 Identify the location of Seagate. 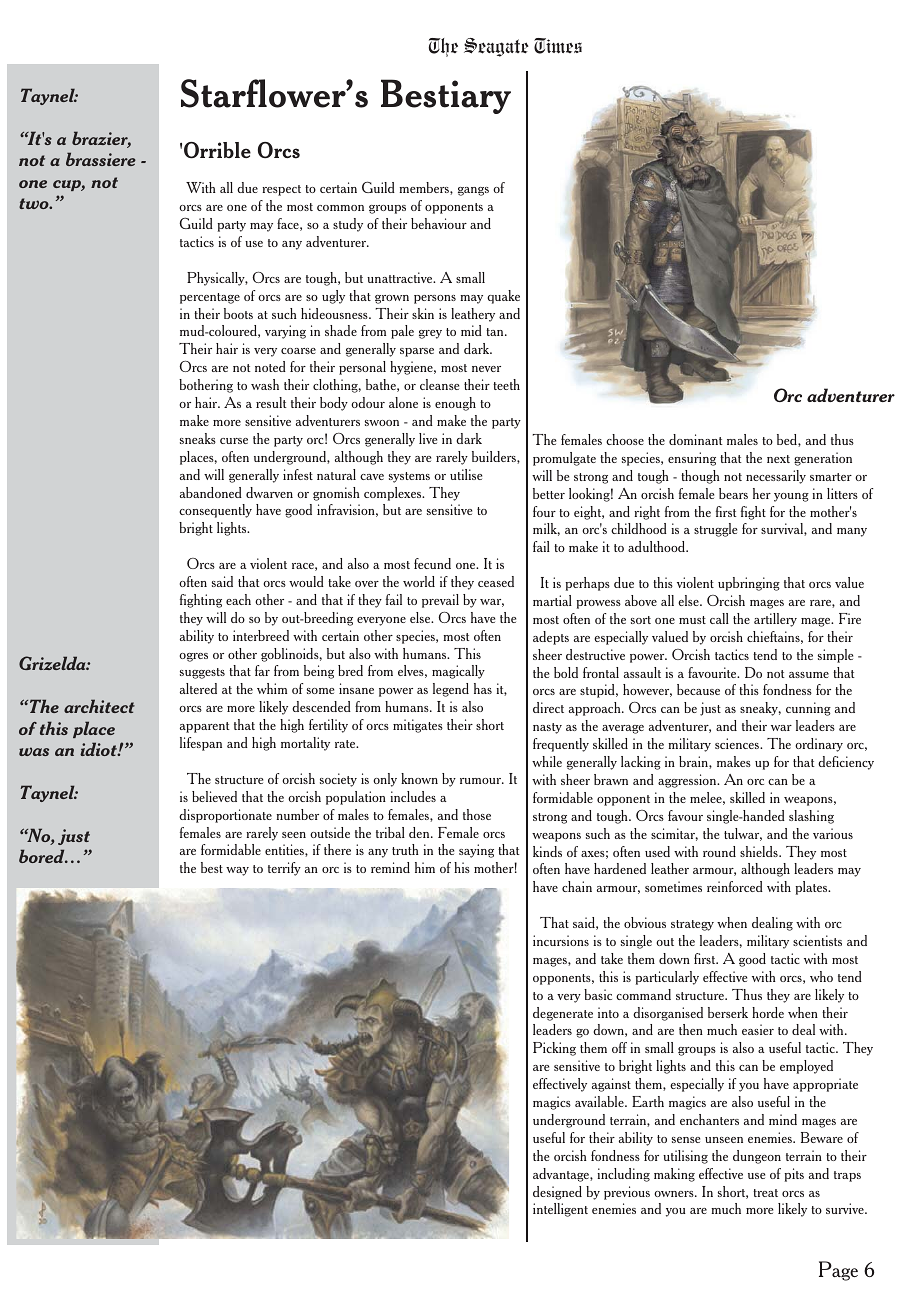
(496, 47).
